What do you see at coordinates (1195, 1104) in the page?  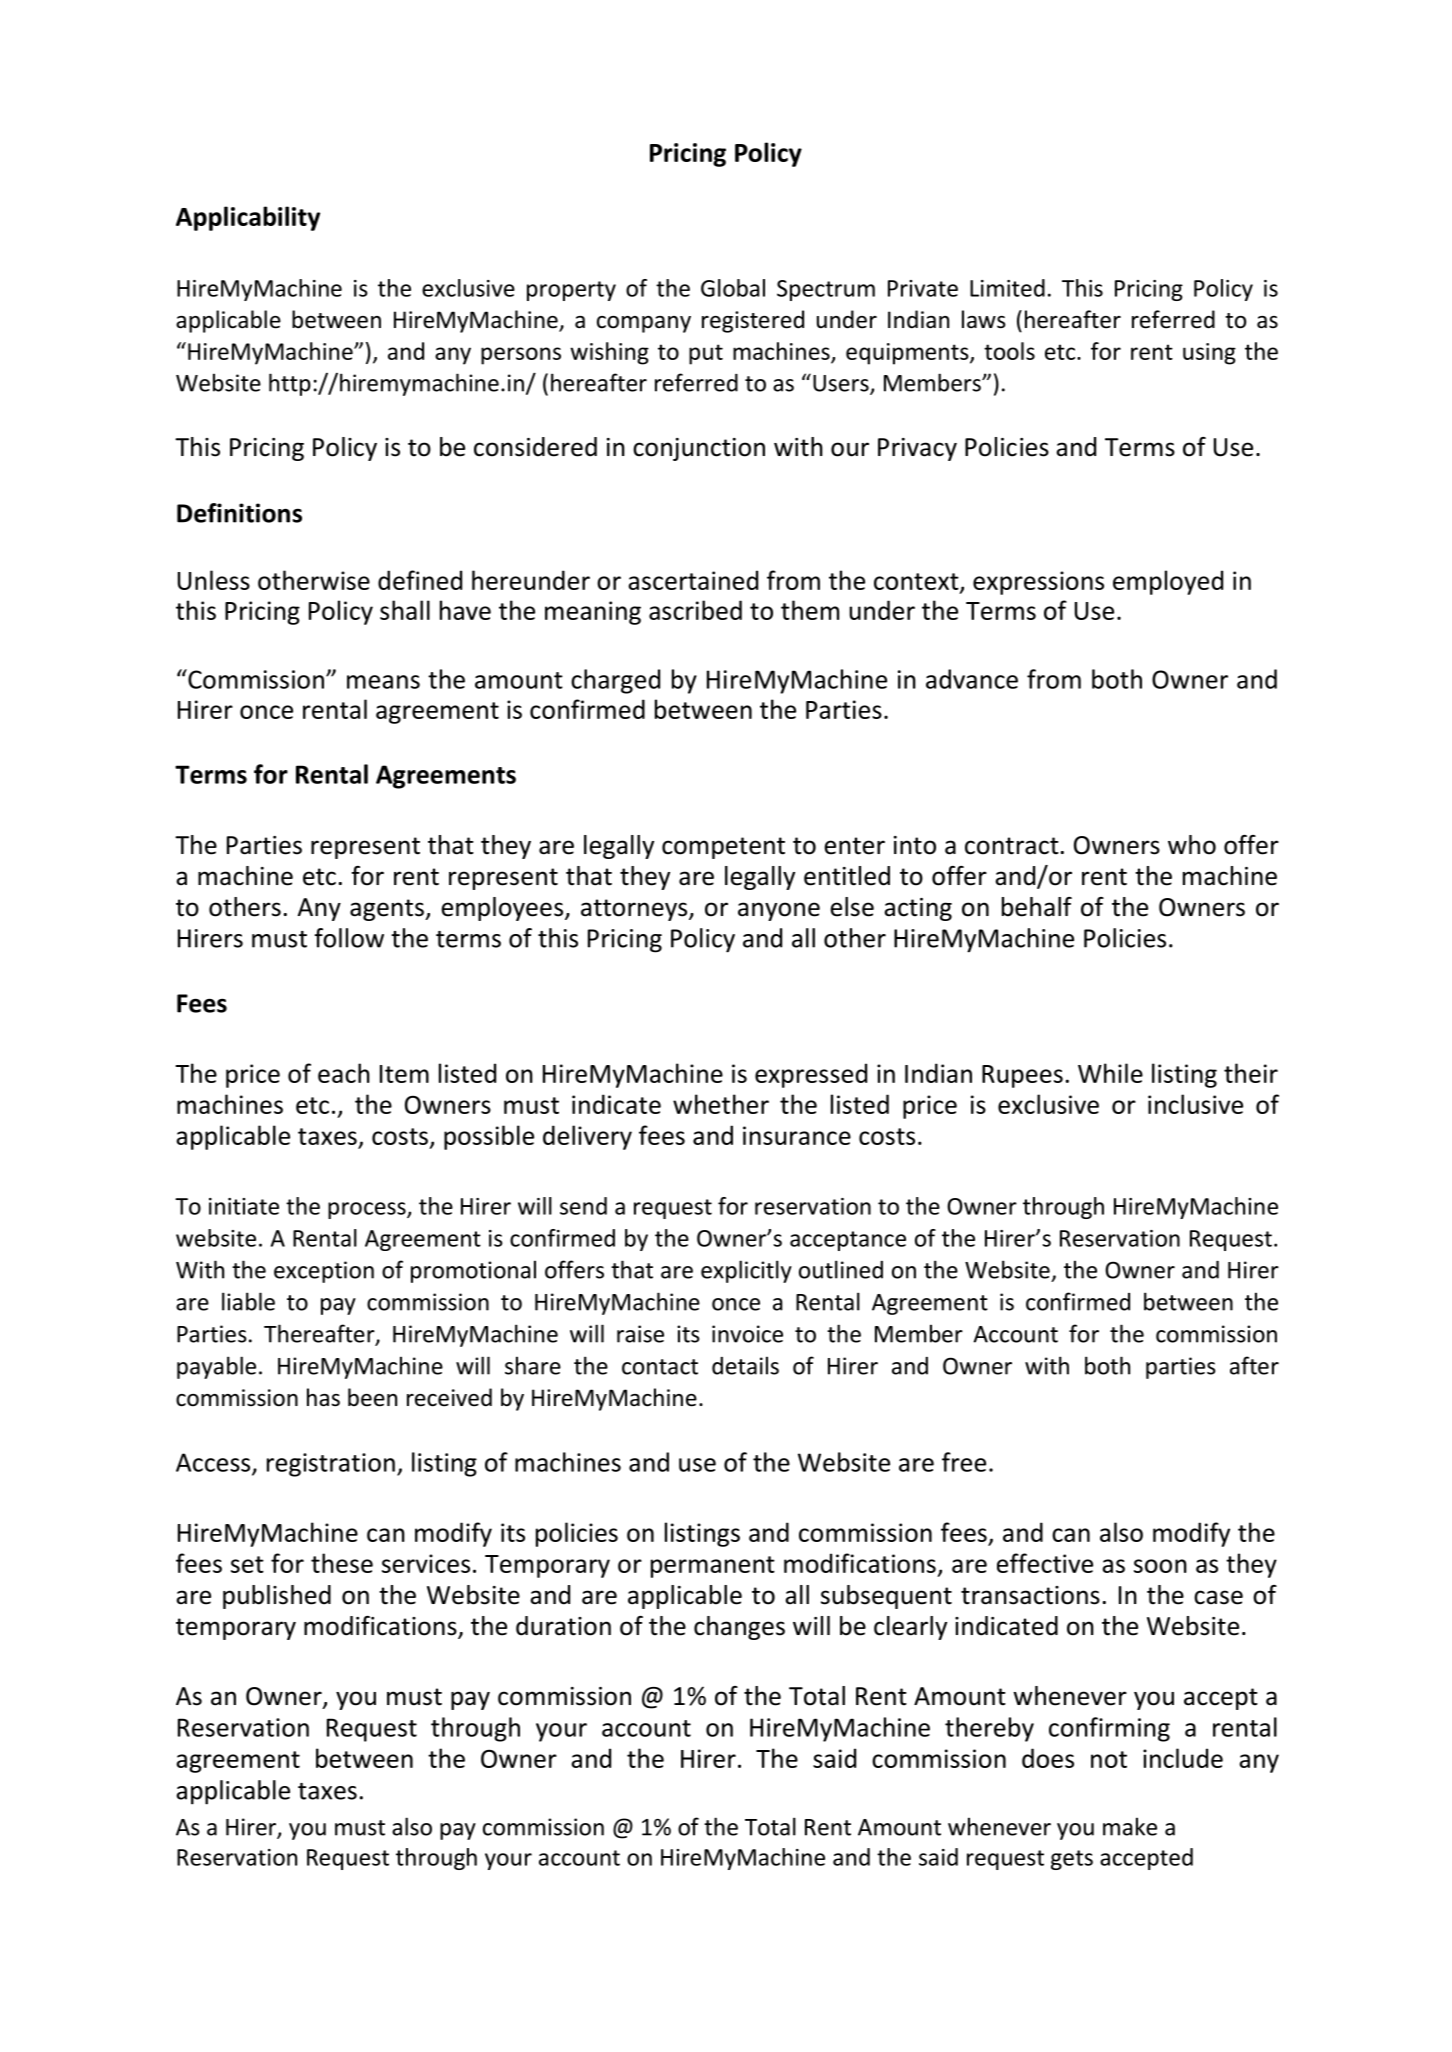 I see `inclusive` at bounding box center [1195, 1104].
